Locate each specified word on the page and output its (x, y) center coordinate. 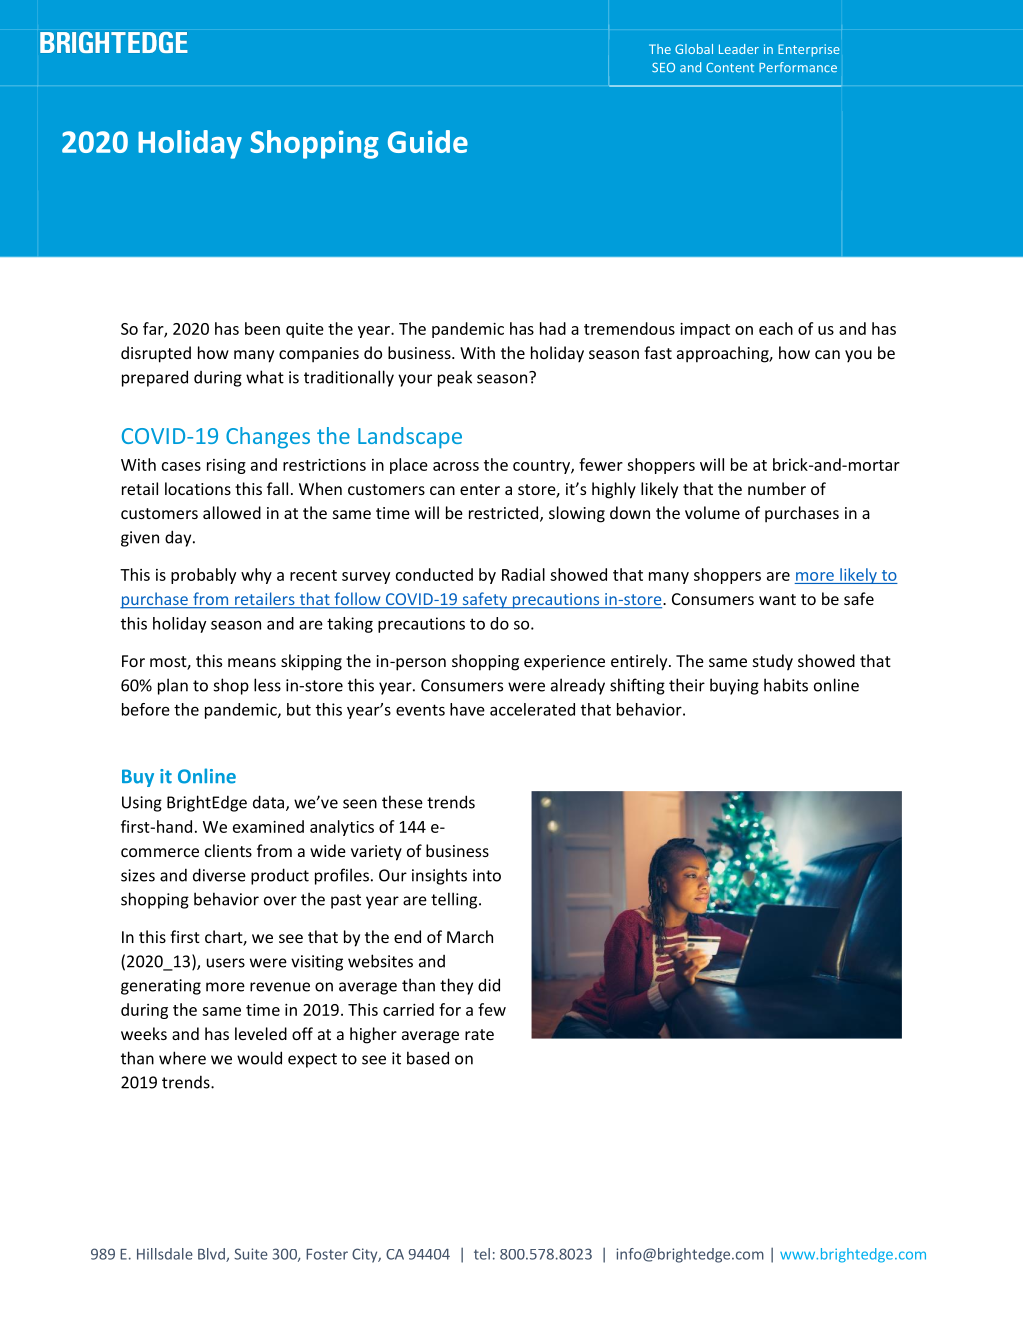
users (226, 963)
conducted (434, 574)
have (467, 709)
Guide (428, 141)
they (456, 986)
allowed (232, 512)
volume (712, 512)
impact (705, 330)
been (262, 328)
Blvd (212, 1255)
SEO (663, 67)
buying (734, 686)
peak (455, 378)
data (270, 803)
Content (730, 67)
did (489, 985)
